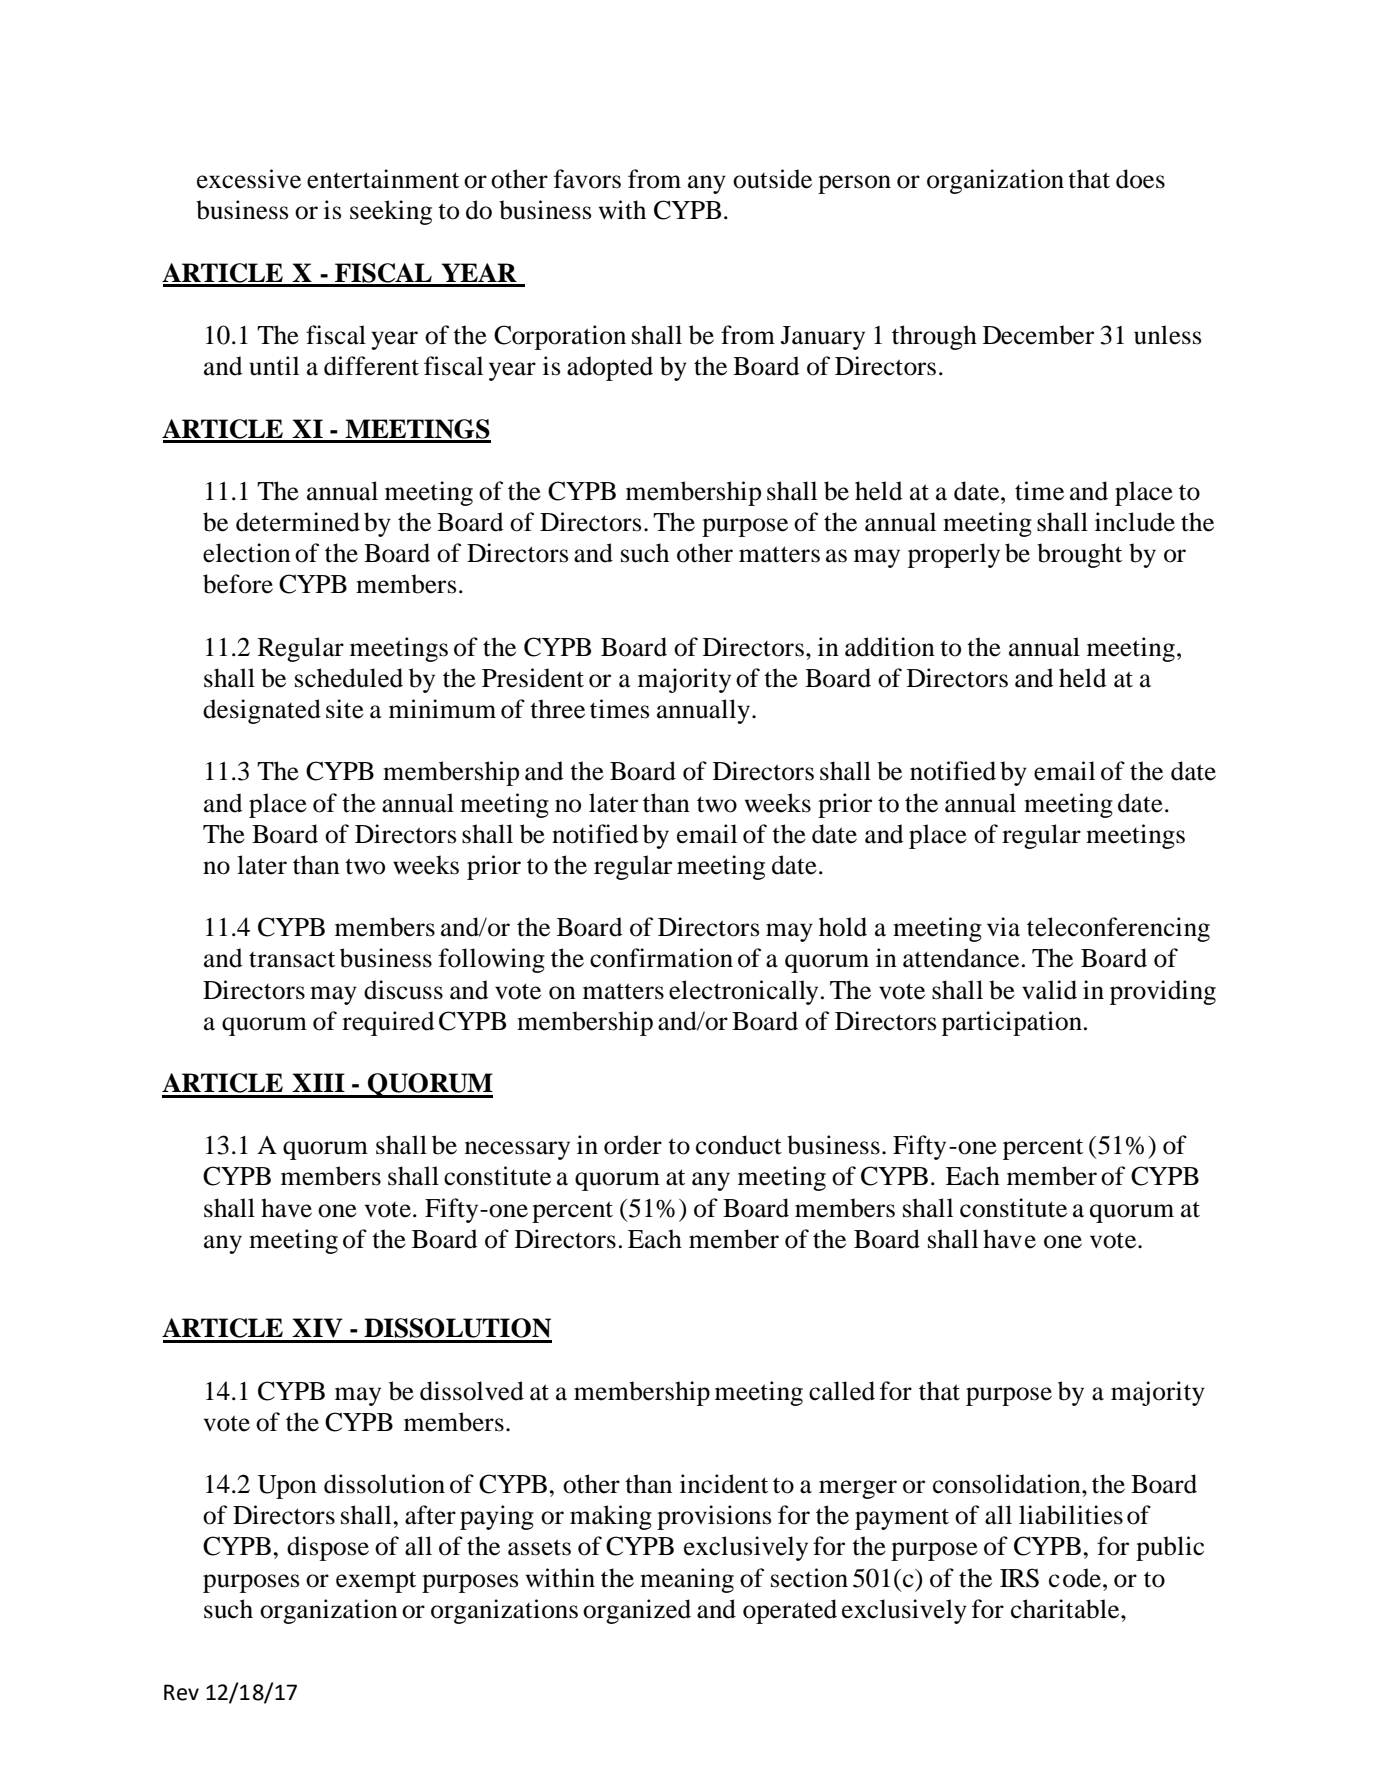  I want to click on does, so click(1140, 179).
